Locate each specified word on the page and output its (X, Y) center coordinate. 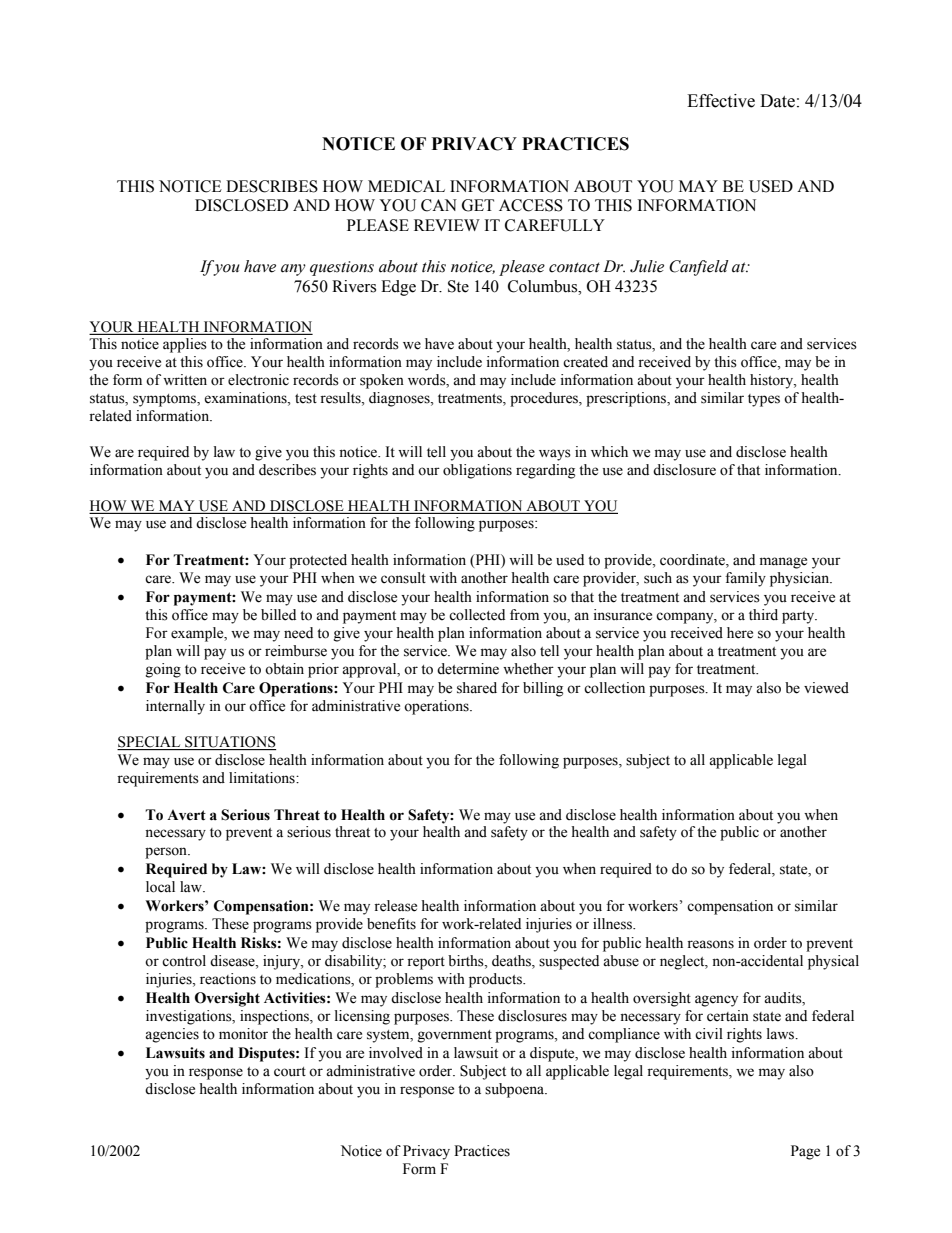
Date (777, 101)
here (740, 633)
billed (278, 615)
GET (478, 205)
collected (477, 615)
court (290, 1072)
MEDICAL (406, 186)
